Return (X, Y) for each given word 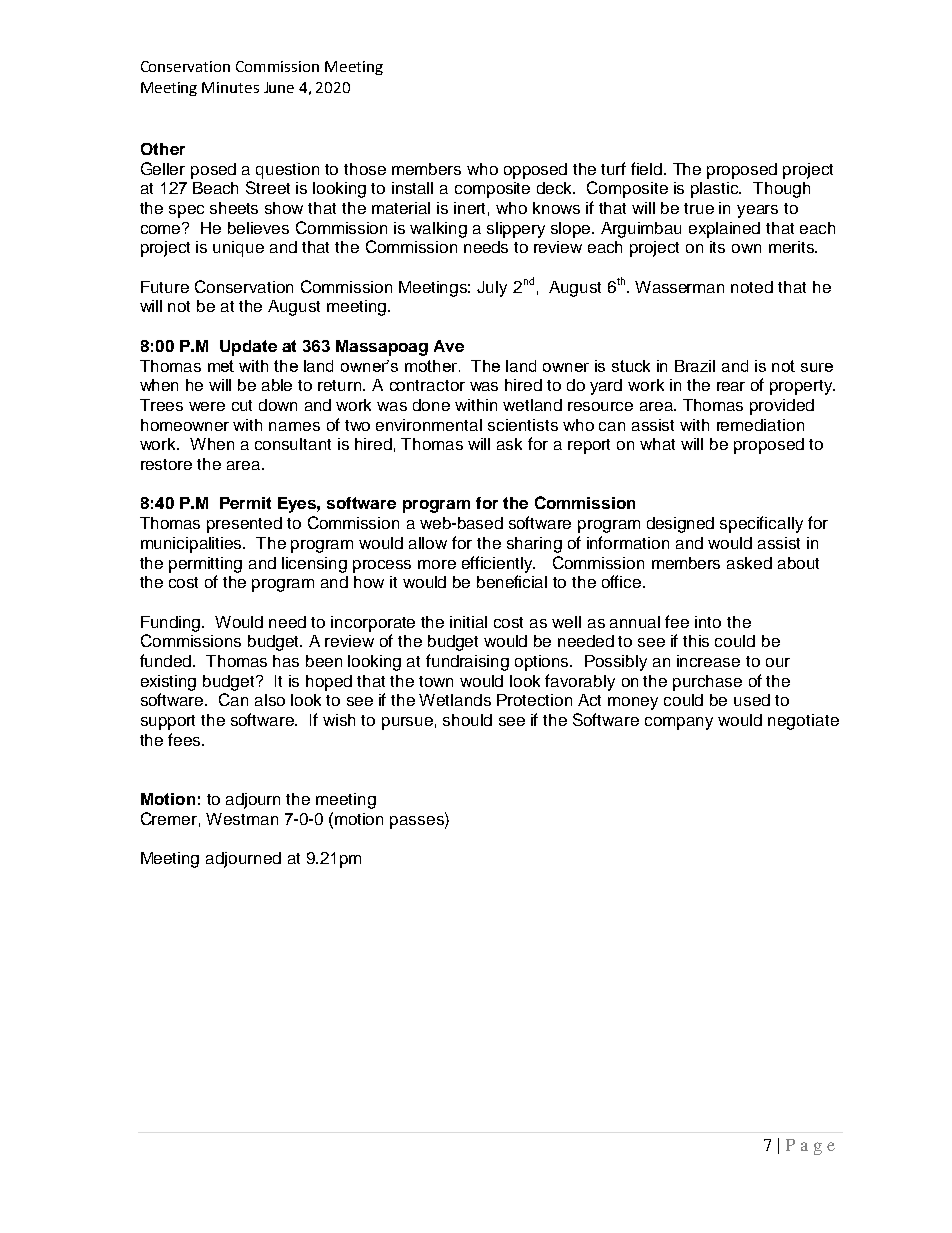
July (492, 289)
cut (242, 405)
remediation (760, 425)
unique (238, 249)
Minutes (230, 87)
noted (752, 287)
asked (749, 563)
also (270, 700)
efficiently (498, 564)
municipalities (193, 545)
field (648, 168)
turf (613, 168)
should (467, 720)
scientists (523, 425)
